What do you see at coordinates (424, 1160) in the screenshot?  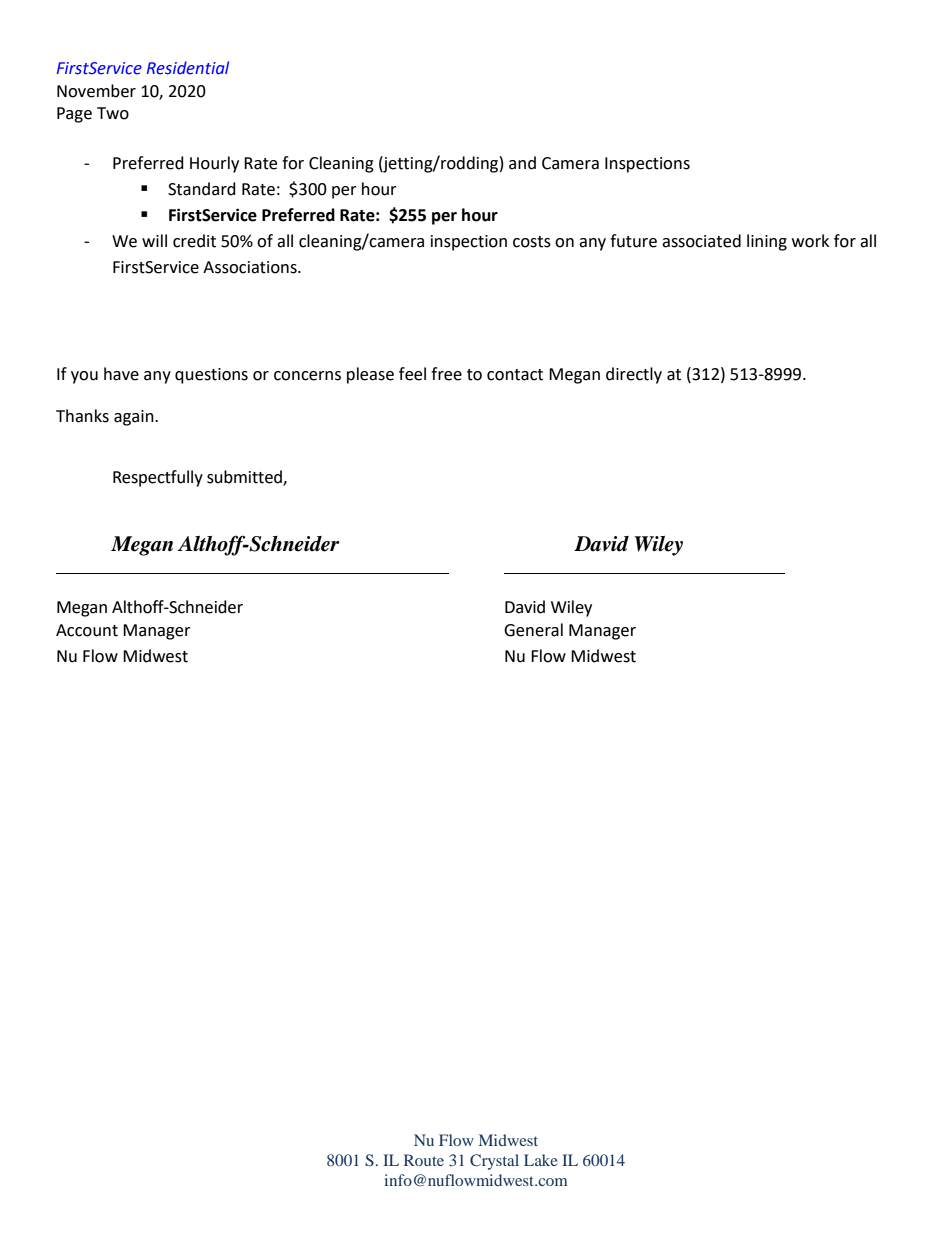 I see `Route` at bounding box center [424, 1160].
